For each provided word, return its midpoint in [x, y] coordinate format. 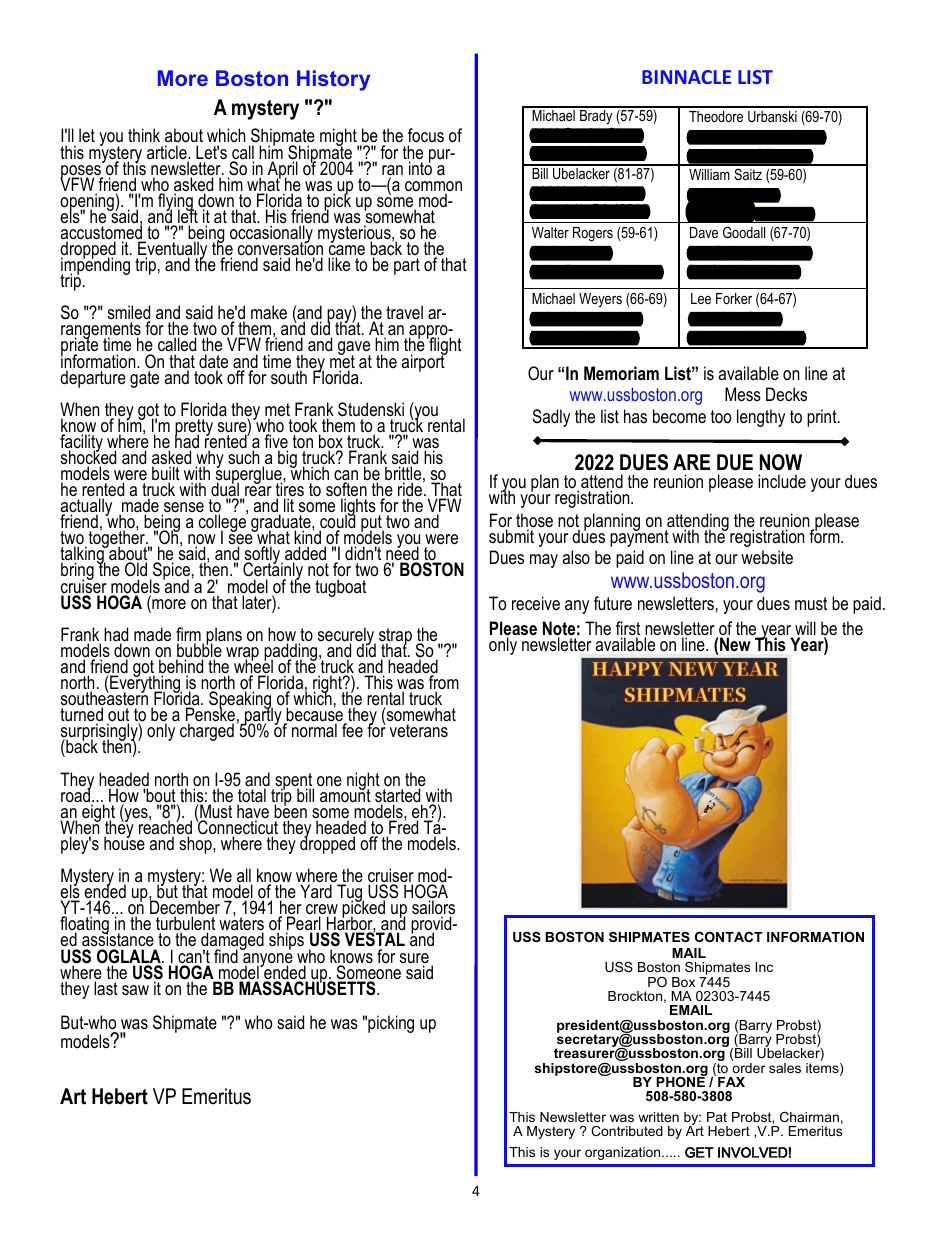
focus [426, 137]
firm [189, 635]
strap [395, 638]
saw [135, 990]
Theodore [716, 116]
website [767, 557]
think [144, 135]
